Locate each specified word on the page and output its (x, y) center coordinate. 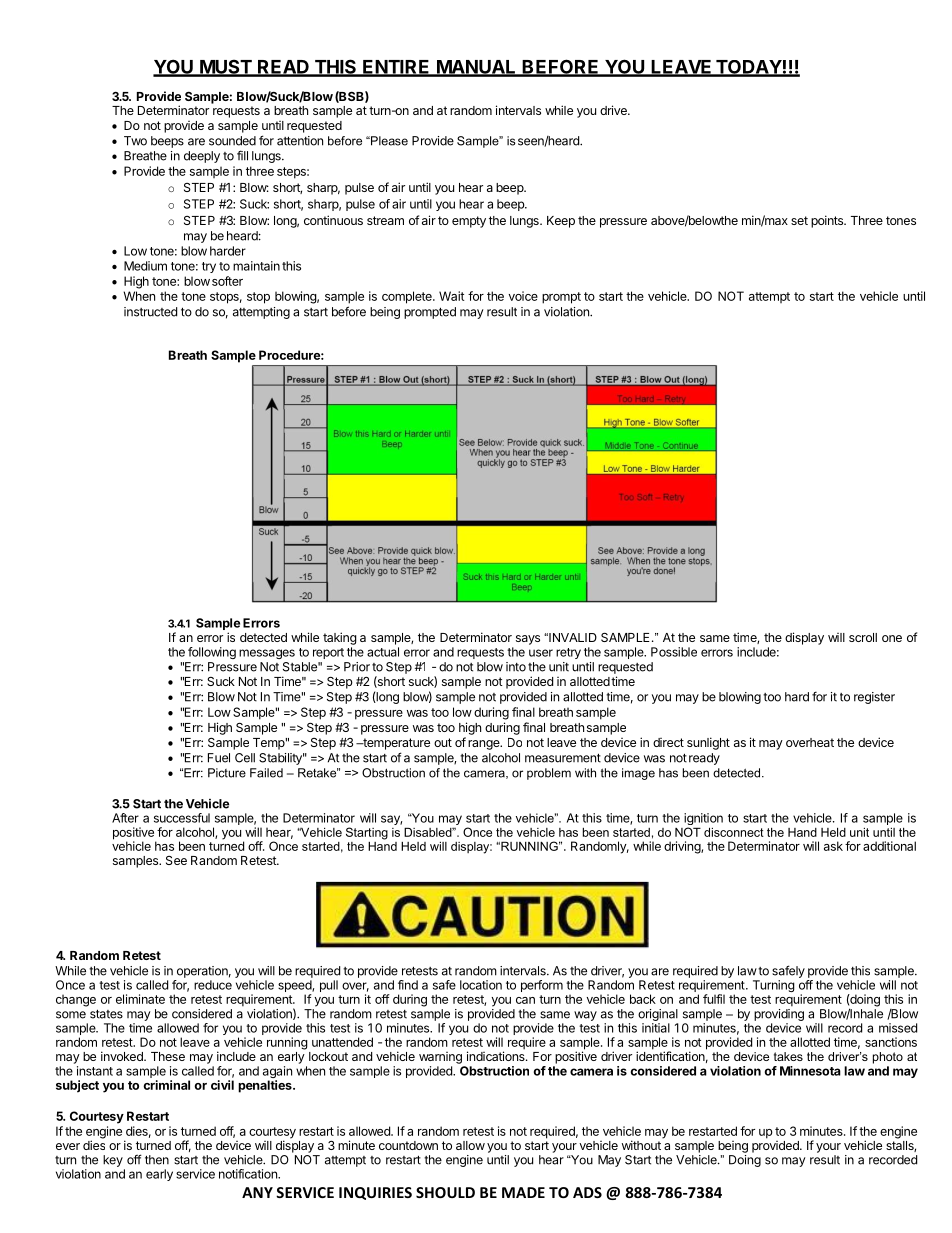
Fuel (219, 758)
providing (779, 1015)
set (799, 220)
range (485, 745)
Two (135, 141)
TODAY (748, 68)
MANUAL (476, 68)
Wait (451, 296)
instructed (150, 312)
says (528, 640)
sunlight (708, 743)
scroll (863, 637)
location (481, 985)
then (157, 1160)
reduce (213, 985)
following (212, 653)
